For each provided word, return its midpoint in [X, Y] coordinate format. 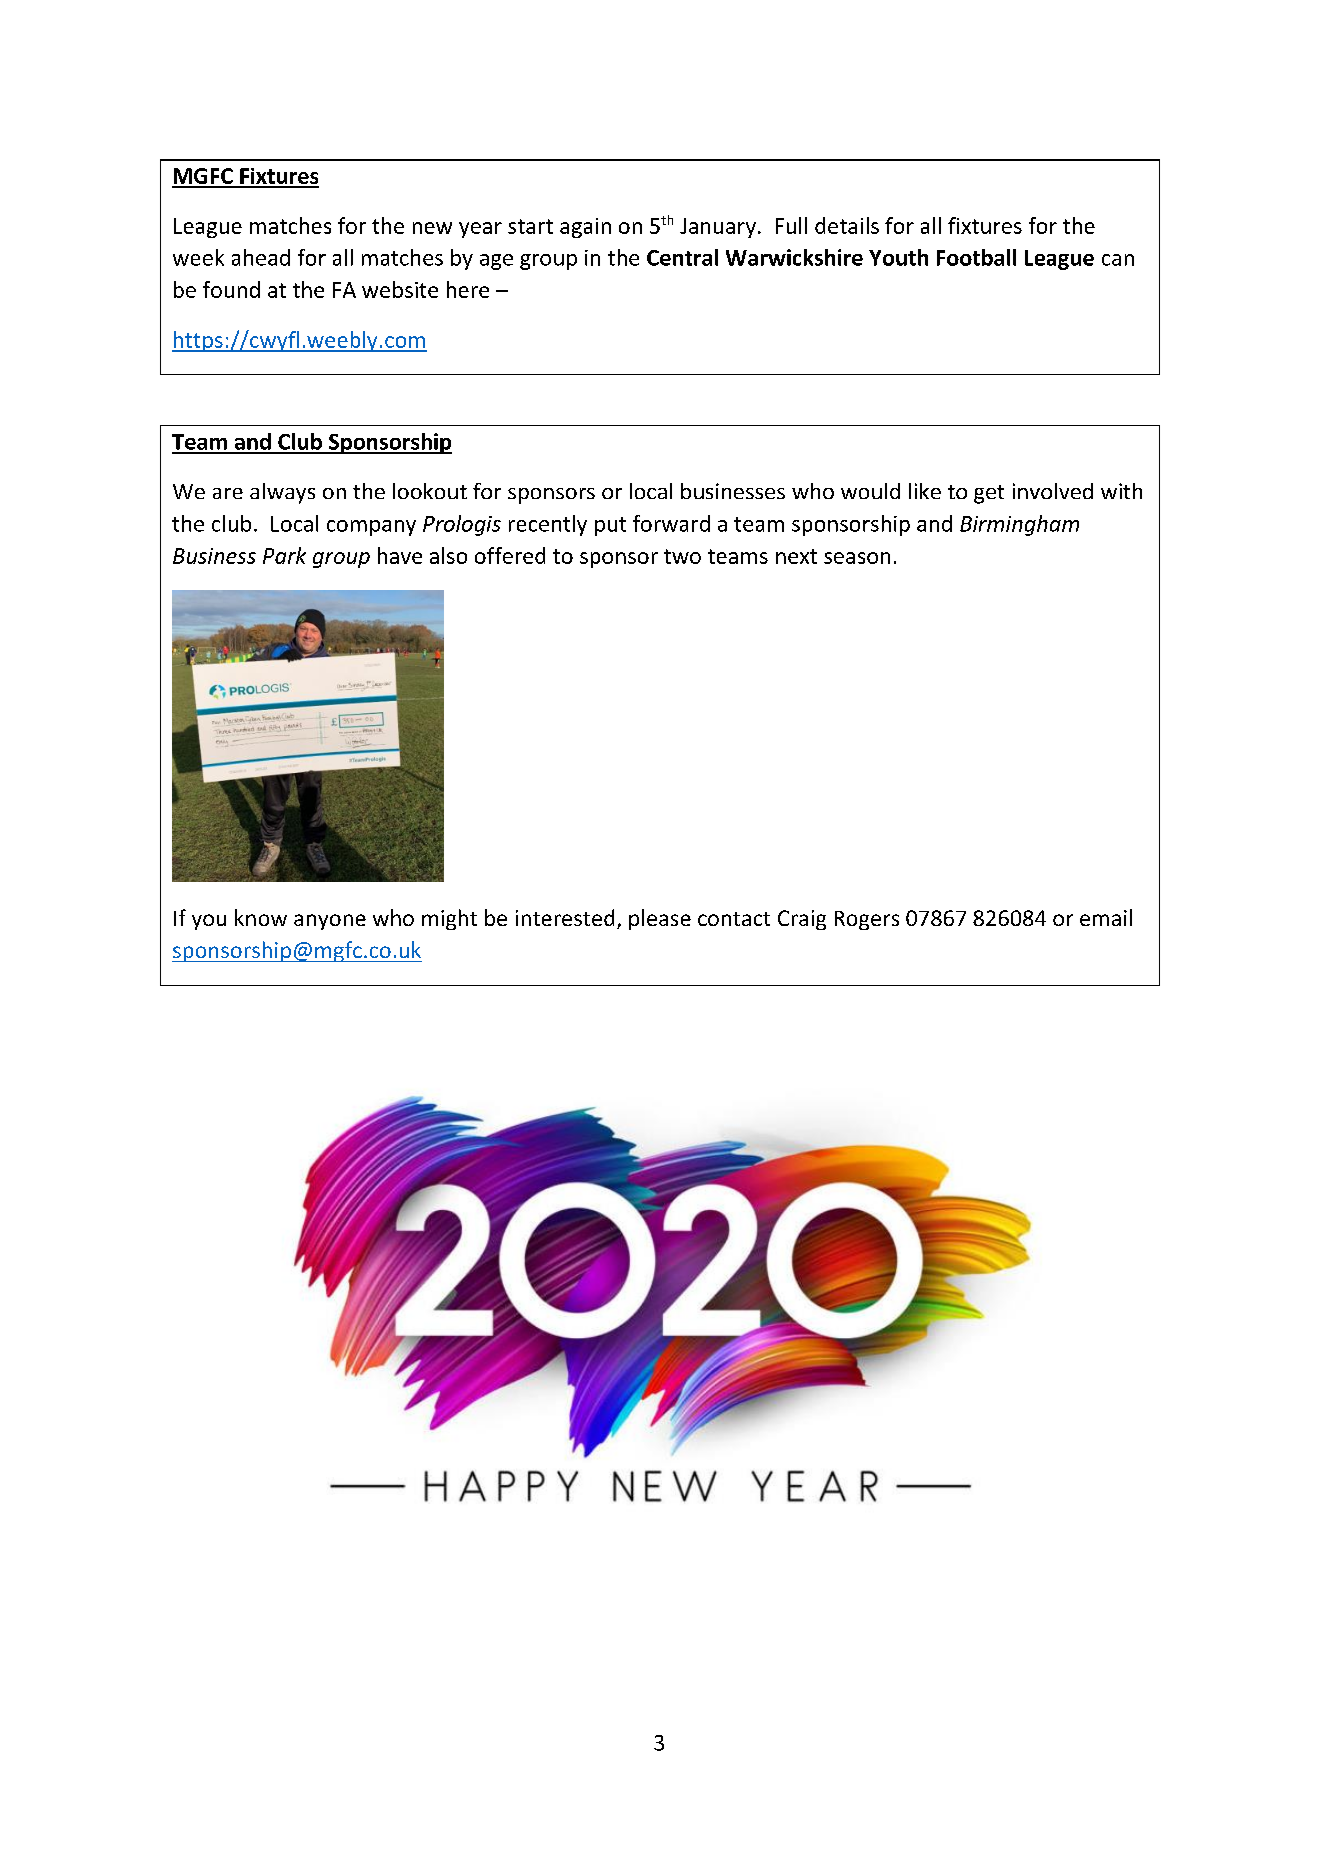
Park [284, 555]
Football [976, 257]
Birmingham [1019, 525]
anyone [330, 922]
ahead [261, 257]
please [660, 919]
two [682, 556]
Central [682, 257]
